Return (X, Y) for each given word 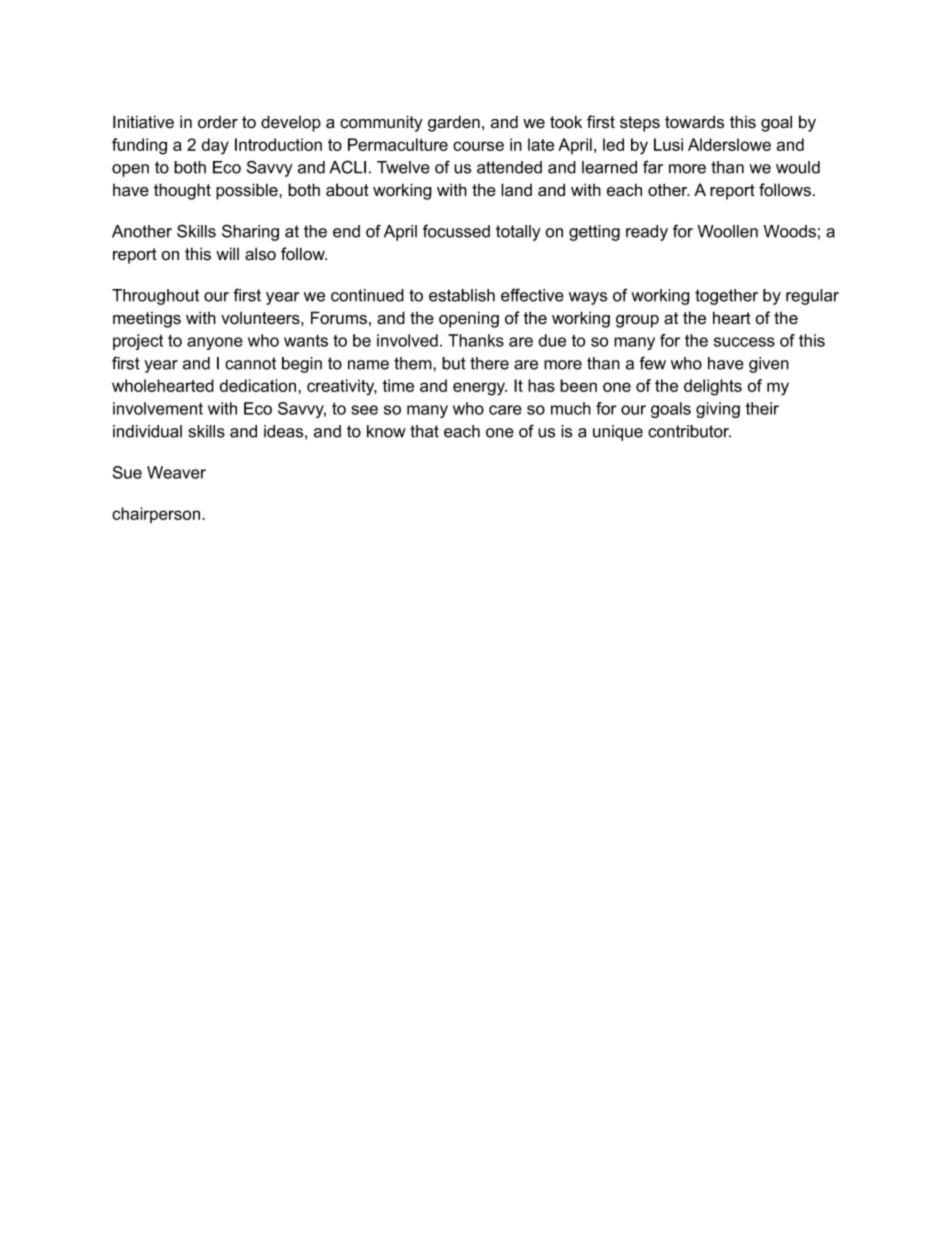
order (218, 122)
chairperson (157, 515)
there (489, 363)
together (726, 297)
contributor (689, 431)
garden (454, 123)
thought (182, 191)
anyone (215, 343)
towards (694, 122)
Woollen (728, 231)
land (516, 190)
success (744, 342)
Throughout (155, 297)
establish (462, 295)
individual (147, 431)
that (424, 431)
